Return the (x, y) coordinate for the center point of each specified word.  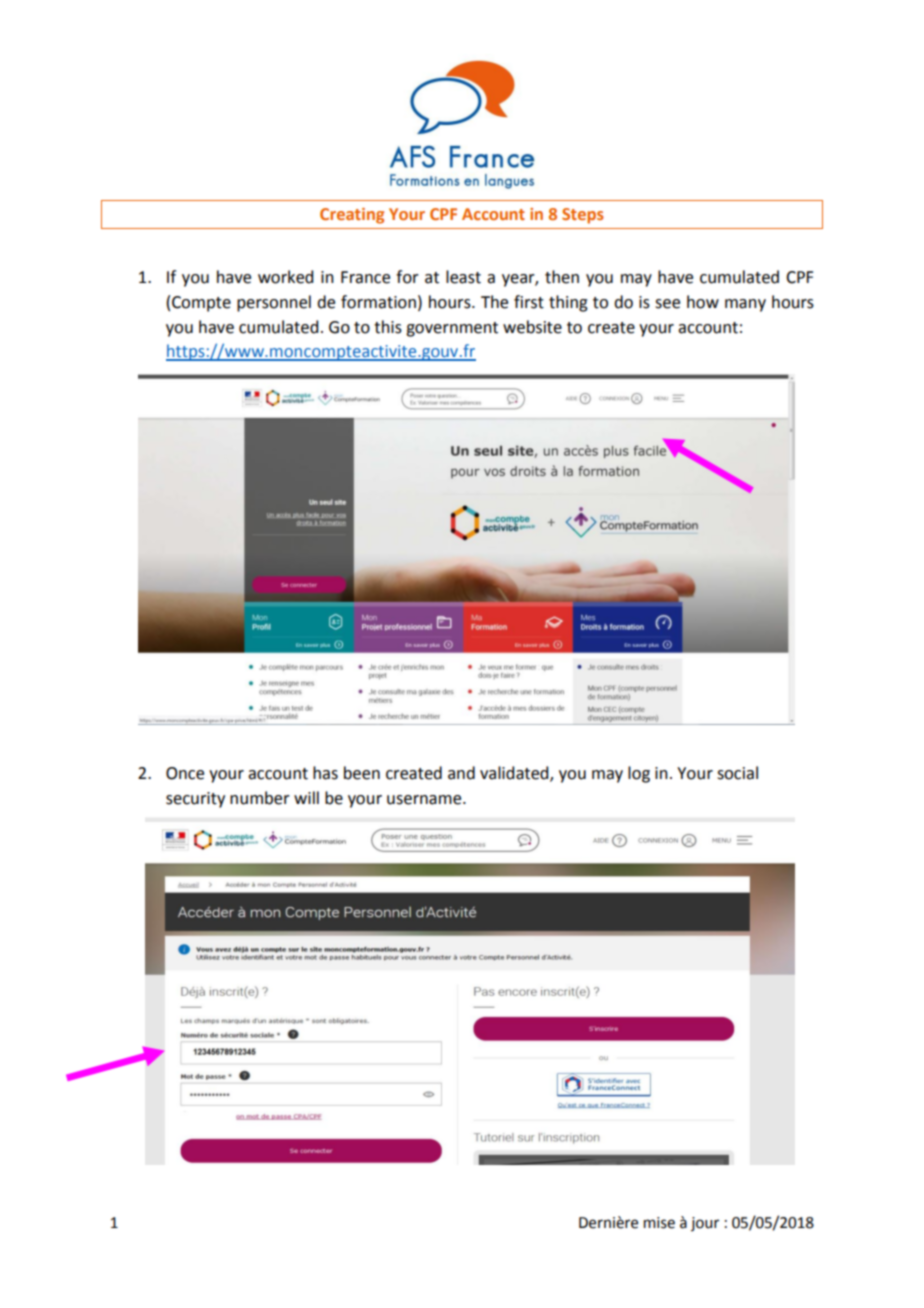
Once (185, 773)
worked (285, 277)
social (737, 773)
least (463, 277)
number (260, 798)
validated (515, 774)
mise (659, 1223)
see (667, 304)
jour (705, 1224)
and (461, 773)
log (639, 774)
